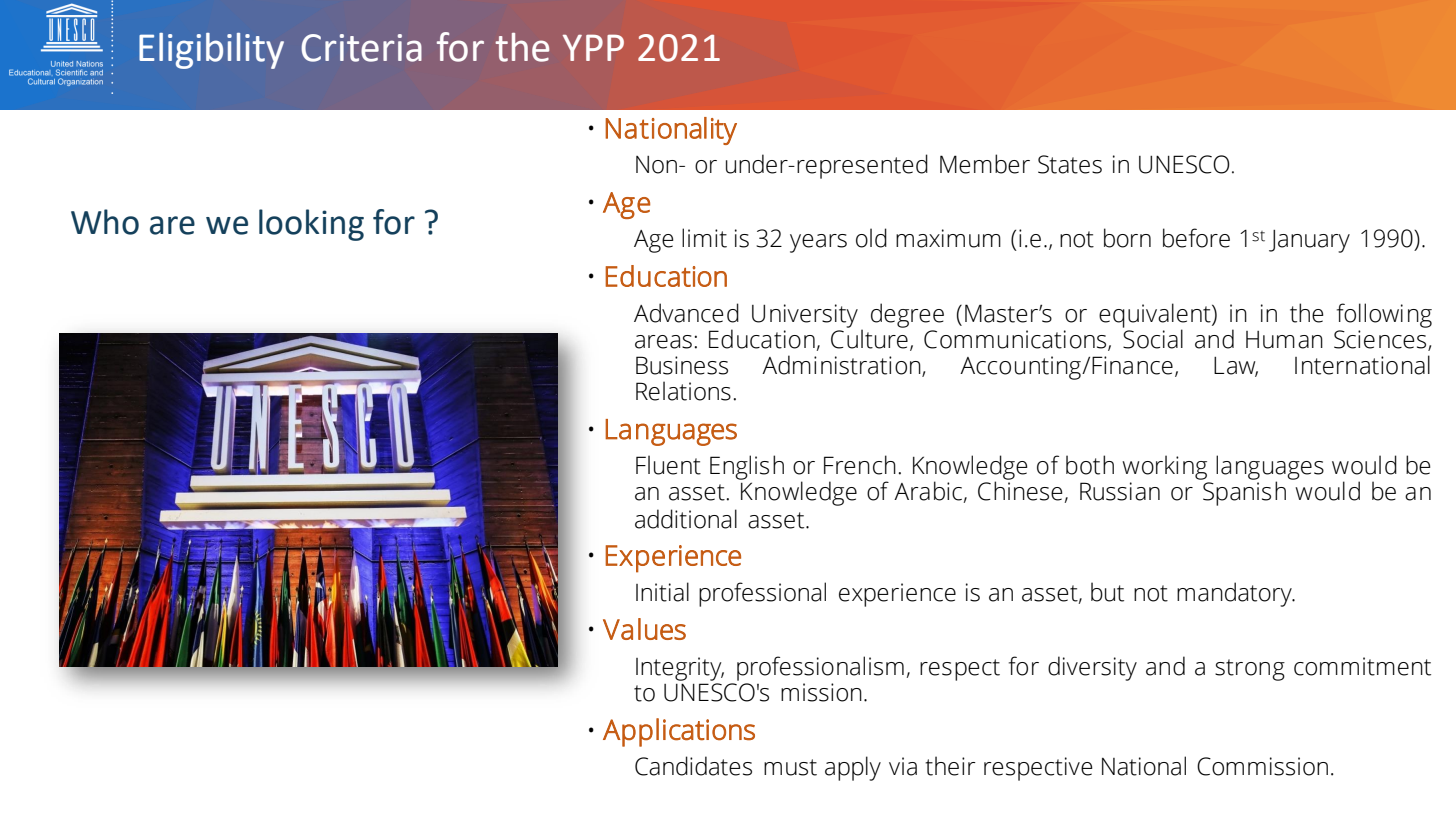  Describe the element at coordinates (1070, 164) in the screenshot. I see `States` at that location.
